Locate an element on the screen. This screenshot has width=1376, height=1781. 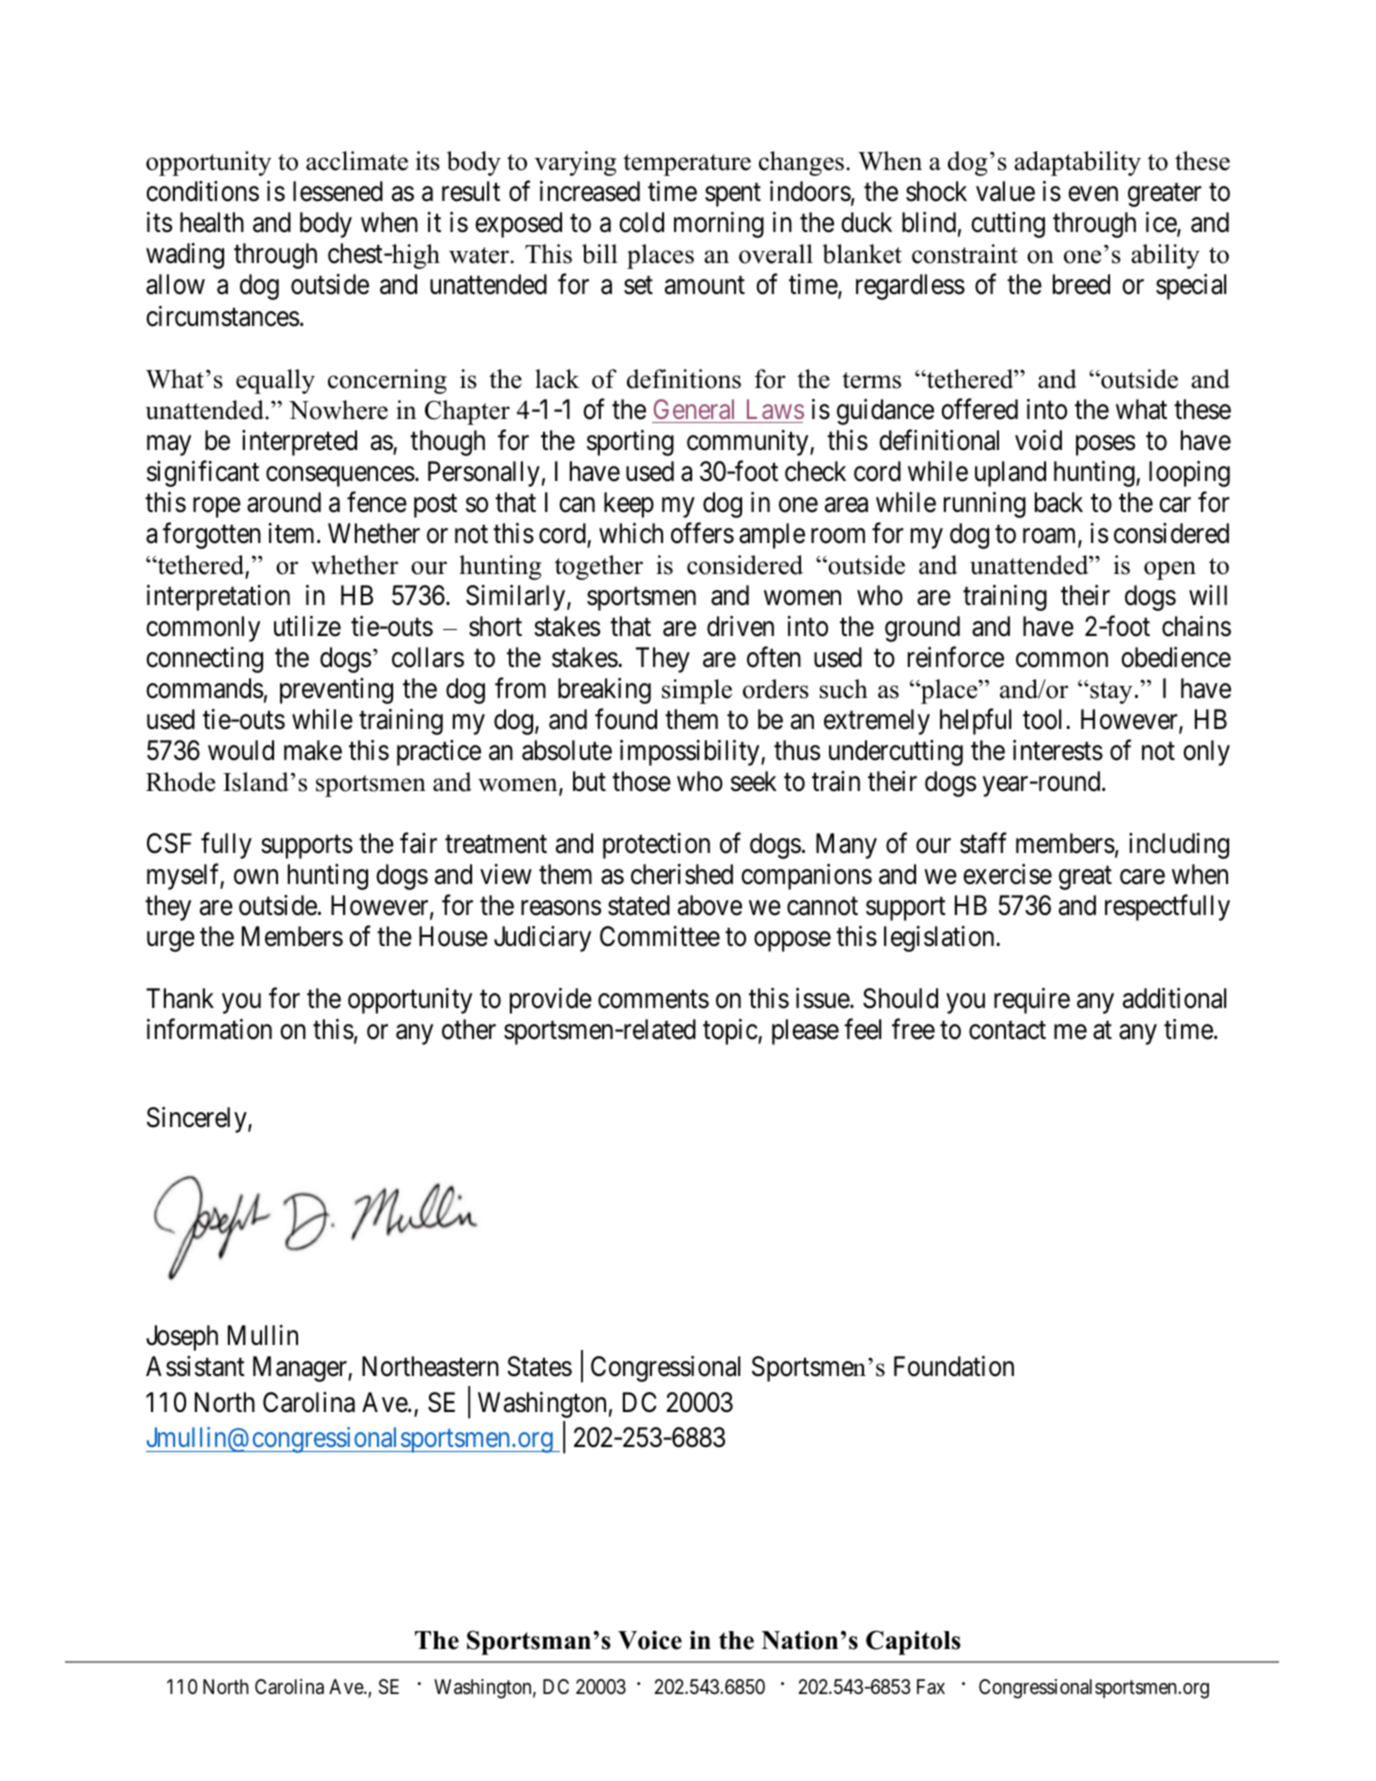
back is located at coordinates (1059, 502).
